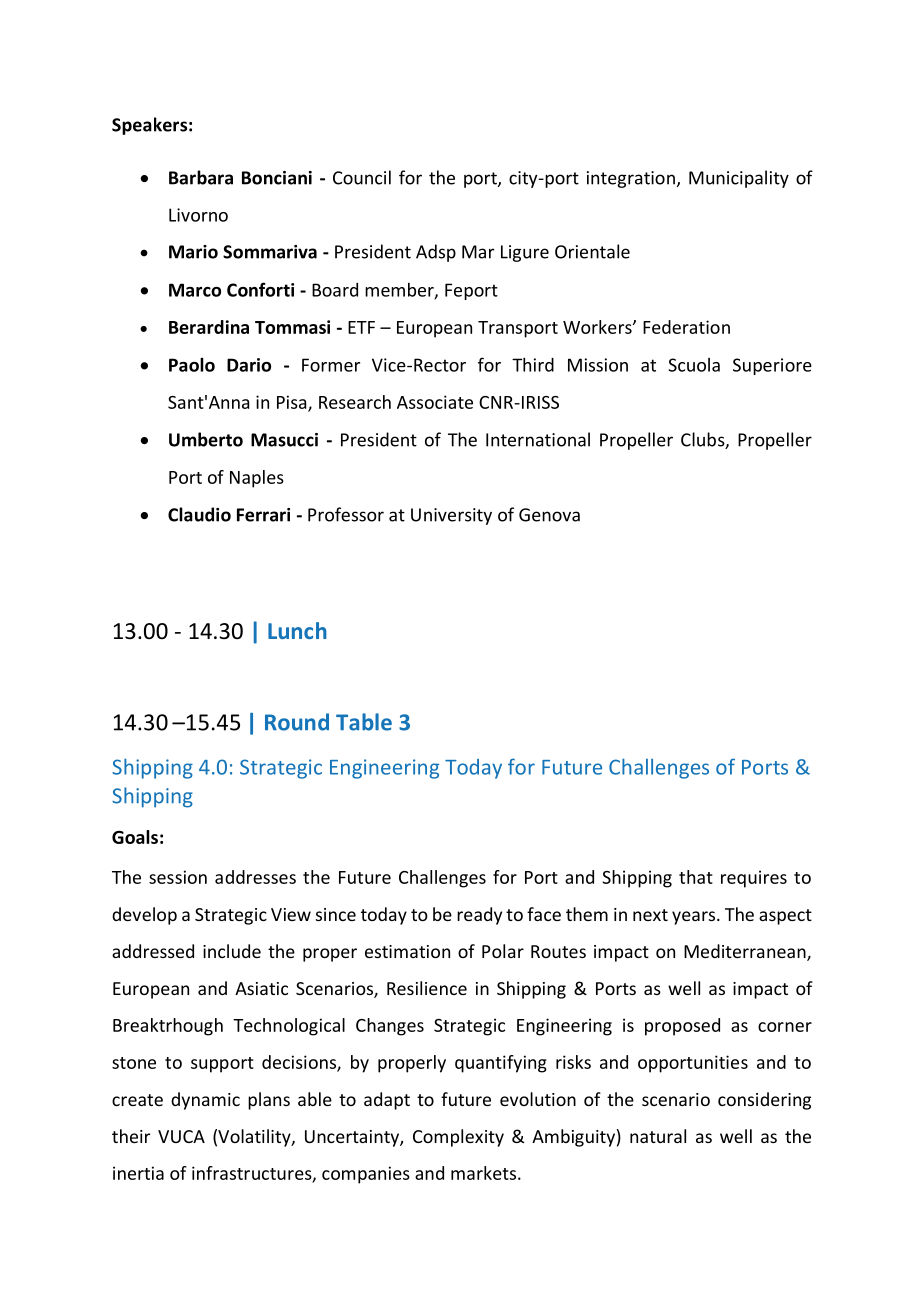 This image has width=924, height=1308. Describe the element at coordinates (362, 177) in the image. I see `Council` at that location.
